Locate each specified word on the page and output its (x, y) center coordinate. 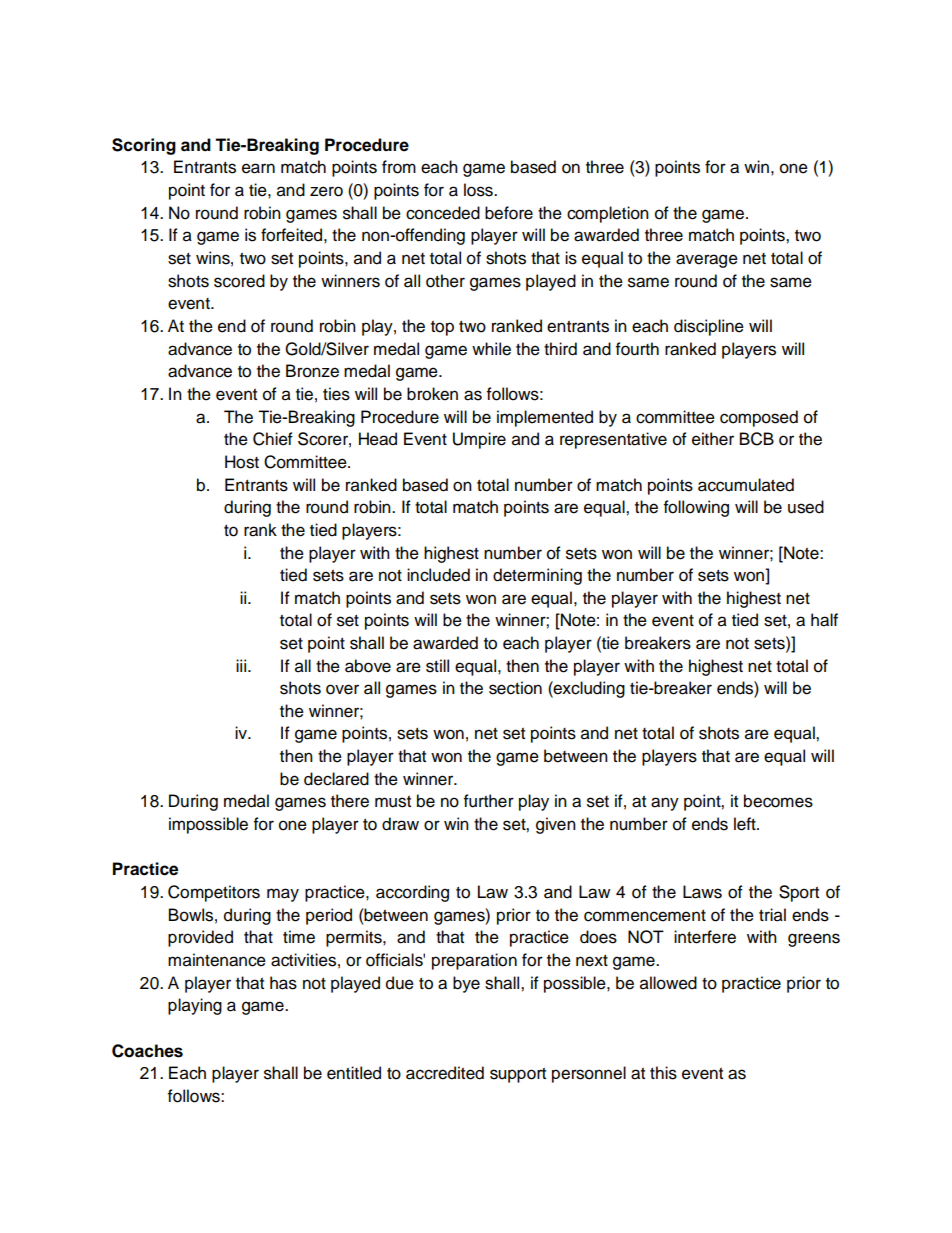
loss (479, 190)
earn (258, 168)
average (707, 261)
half (824, 620)
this (663, 1073)
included (438, 575)
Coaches (147, 1051)
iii (242, 665)
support (518, 1075)
